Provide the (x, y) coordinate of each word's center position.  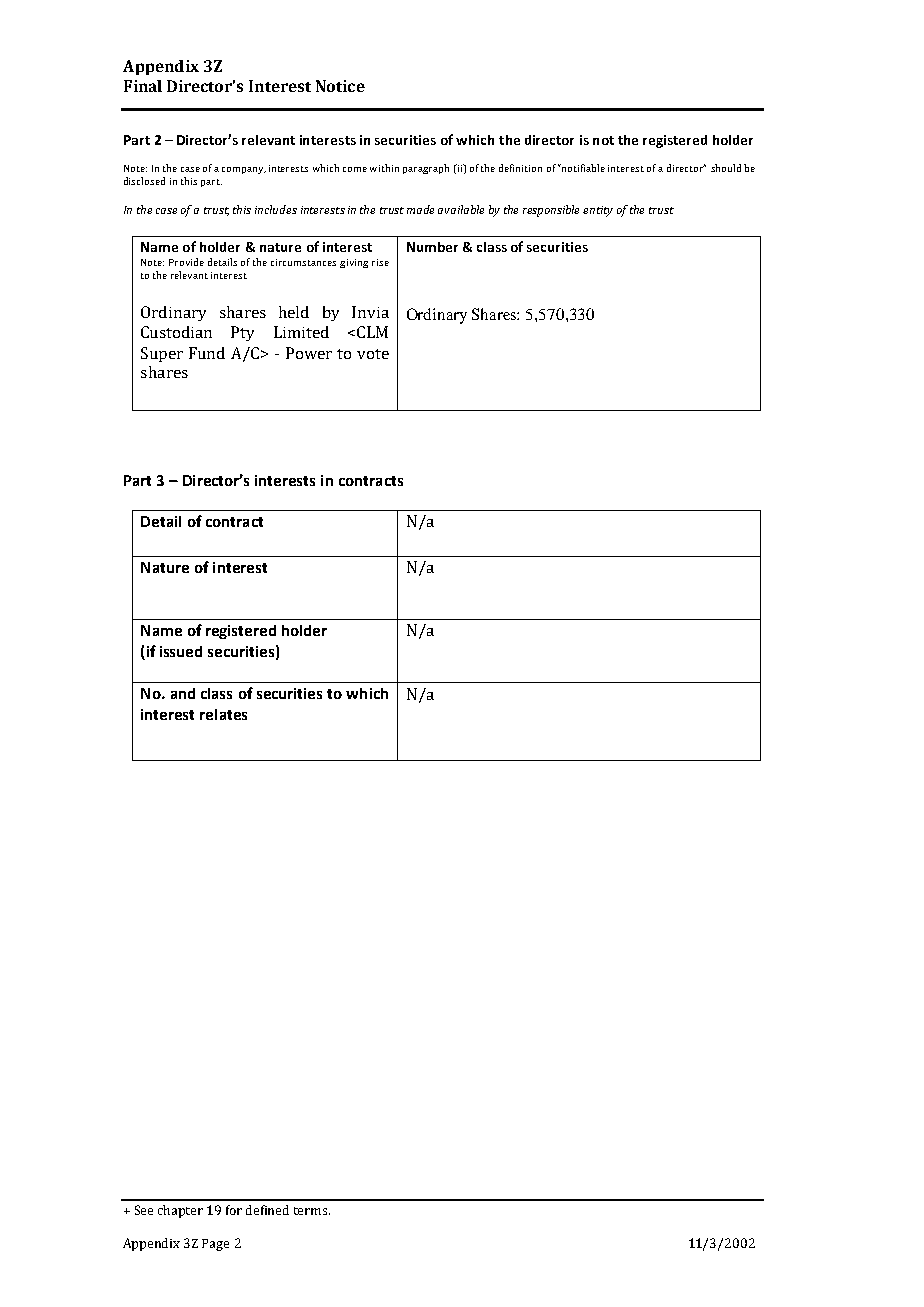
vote (373, 354)
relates (223, 714)
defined (267, 1210)
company (244, 170)
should (726, 168)
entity (598, 211)
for (234, 1210)
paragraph (426, 169)
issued (181, 651)
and (183, 693)
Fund (207, 353)
